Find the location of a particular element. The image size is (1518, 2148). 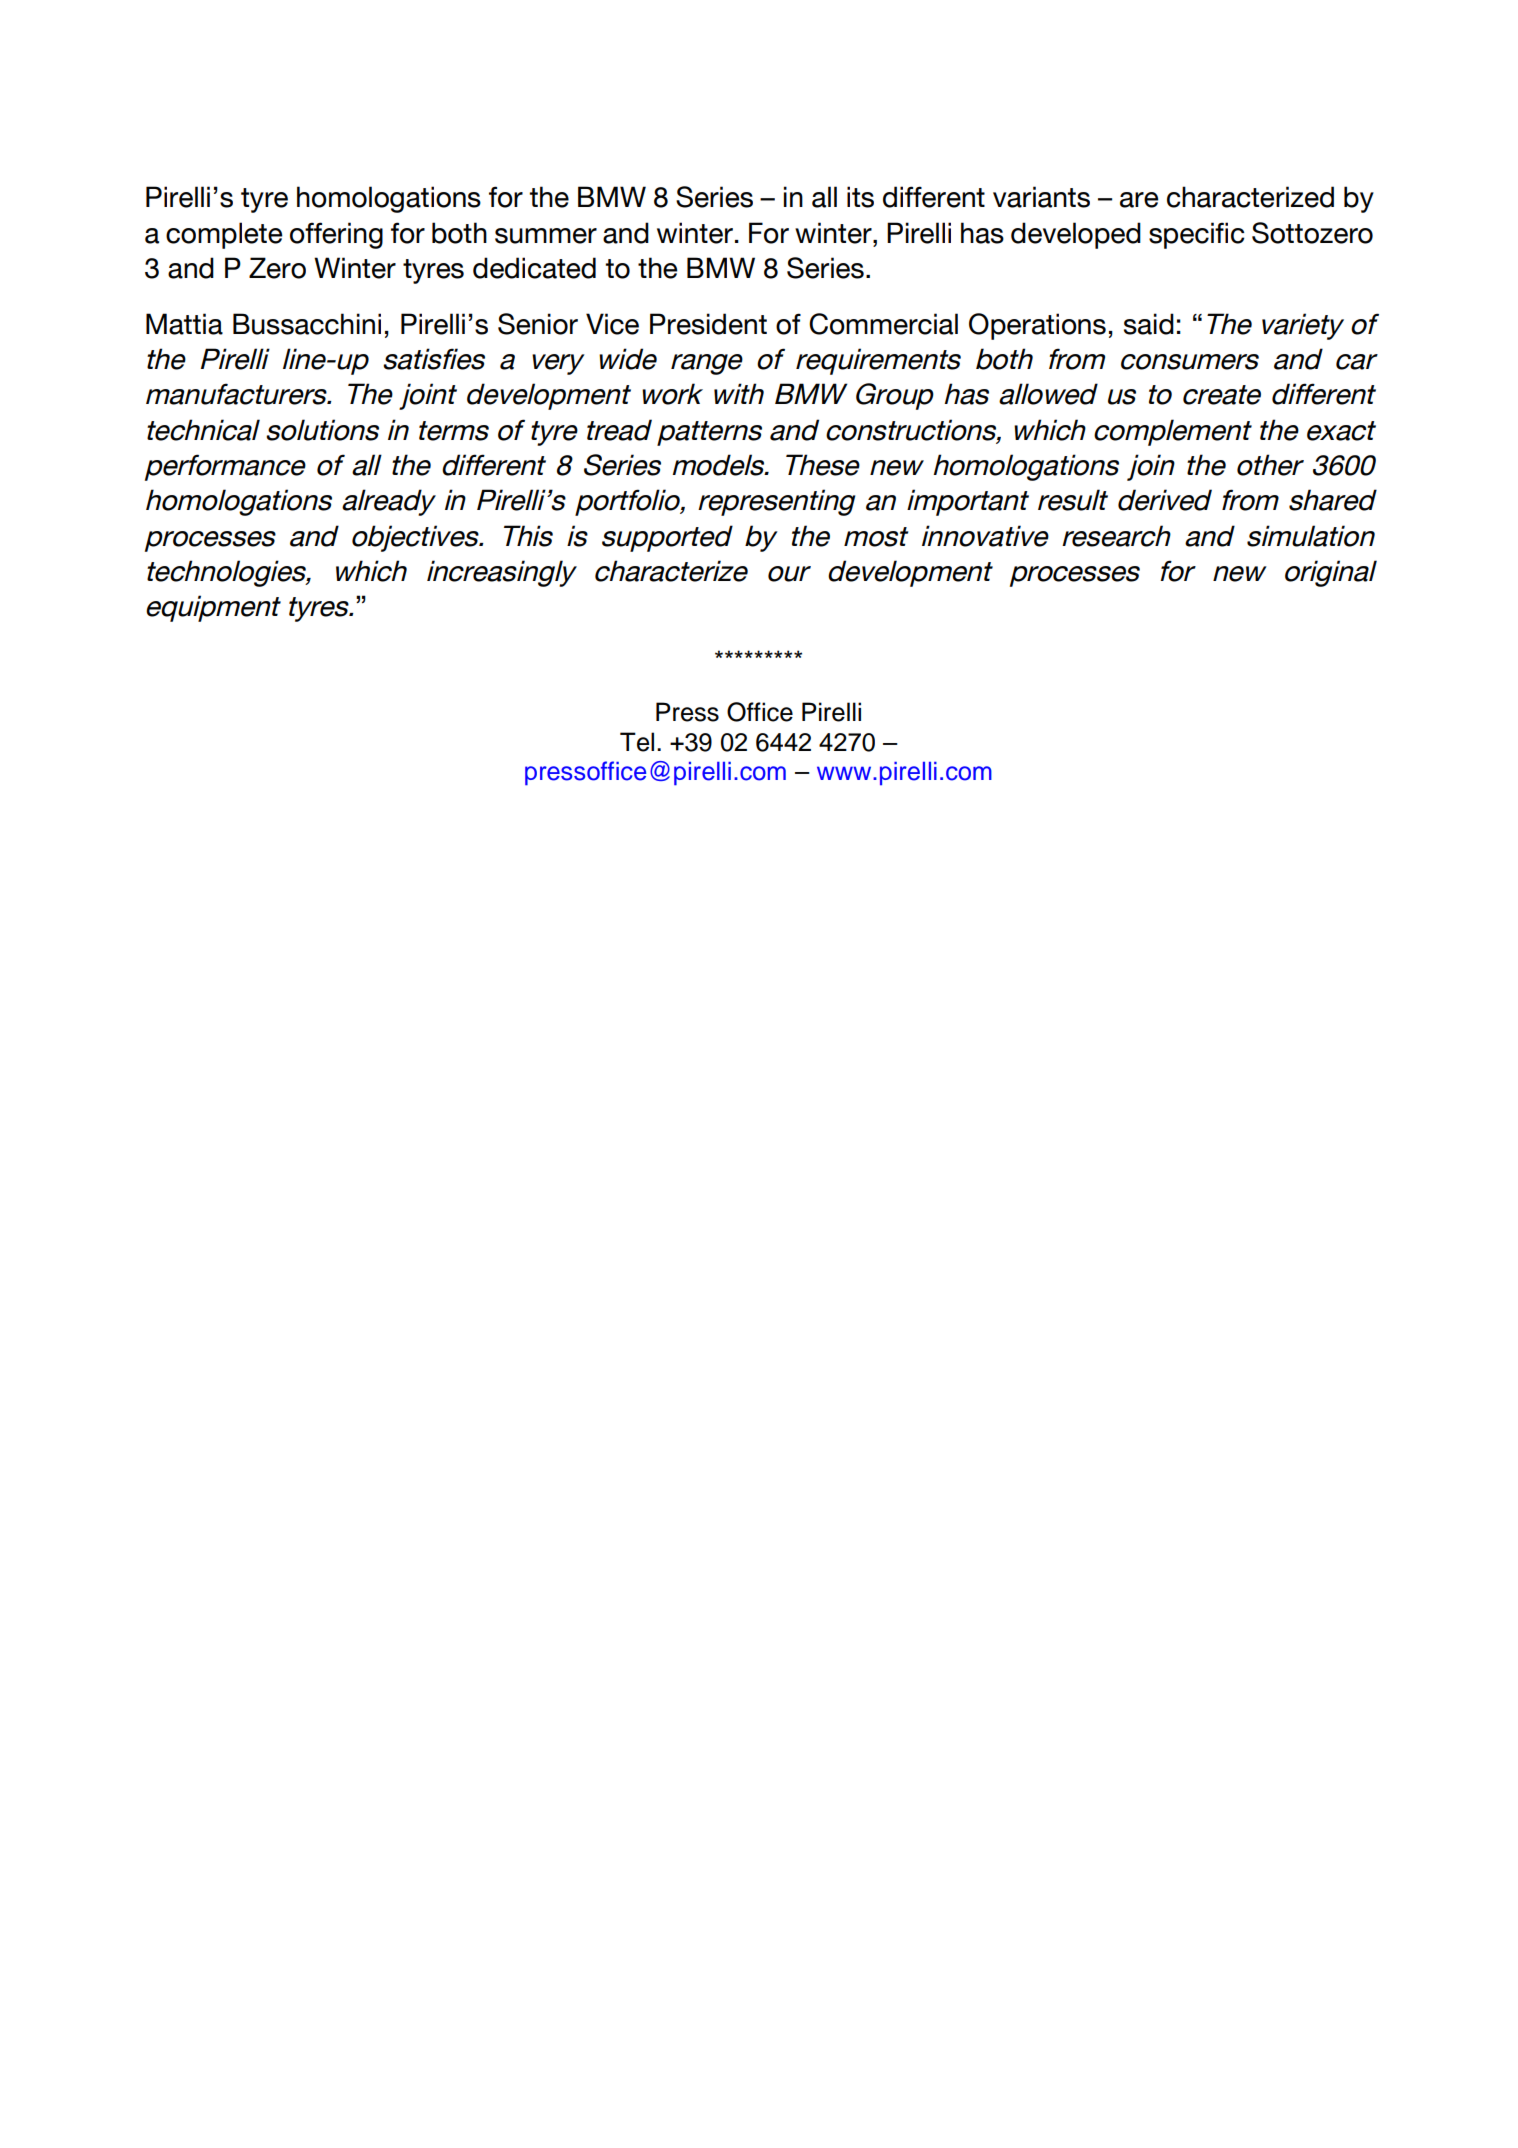

variants is located at coordinates (1041, 197).
